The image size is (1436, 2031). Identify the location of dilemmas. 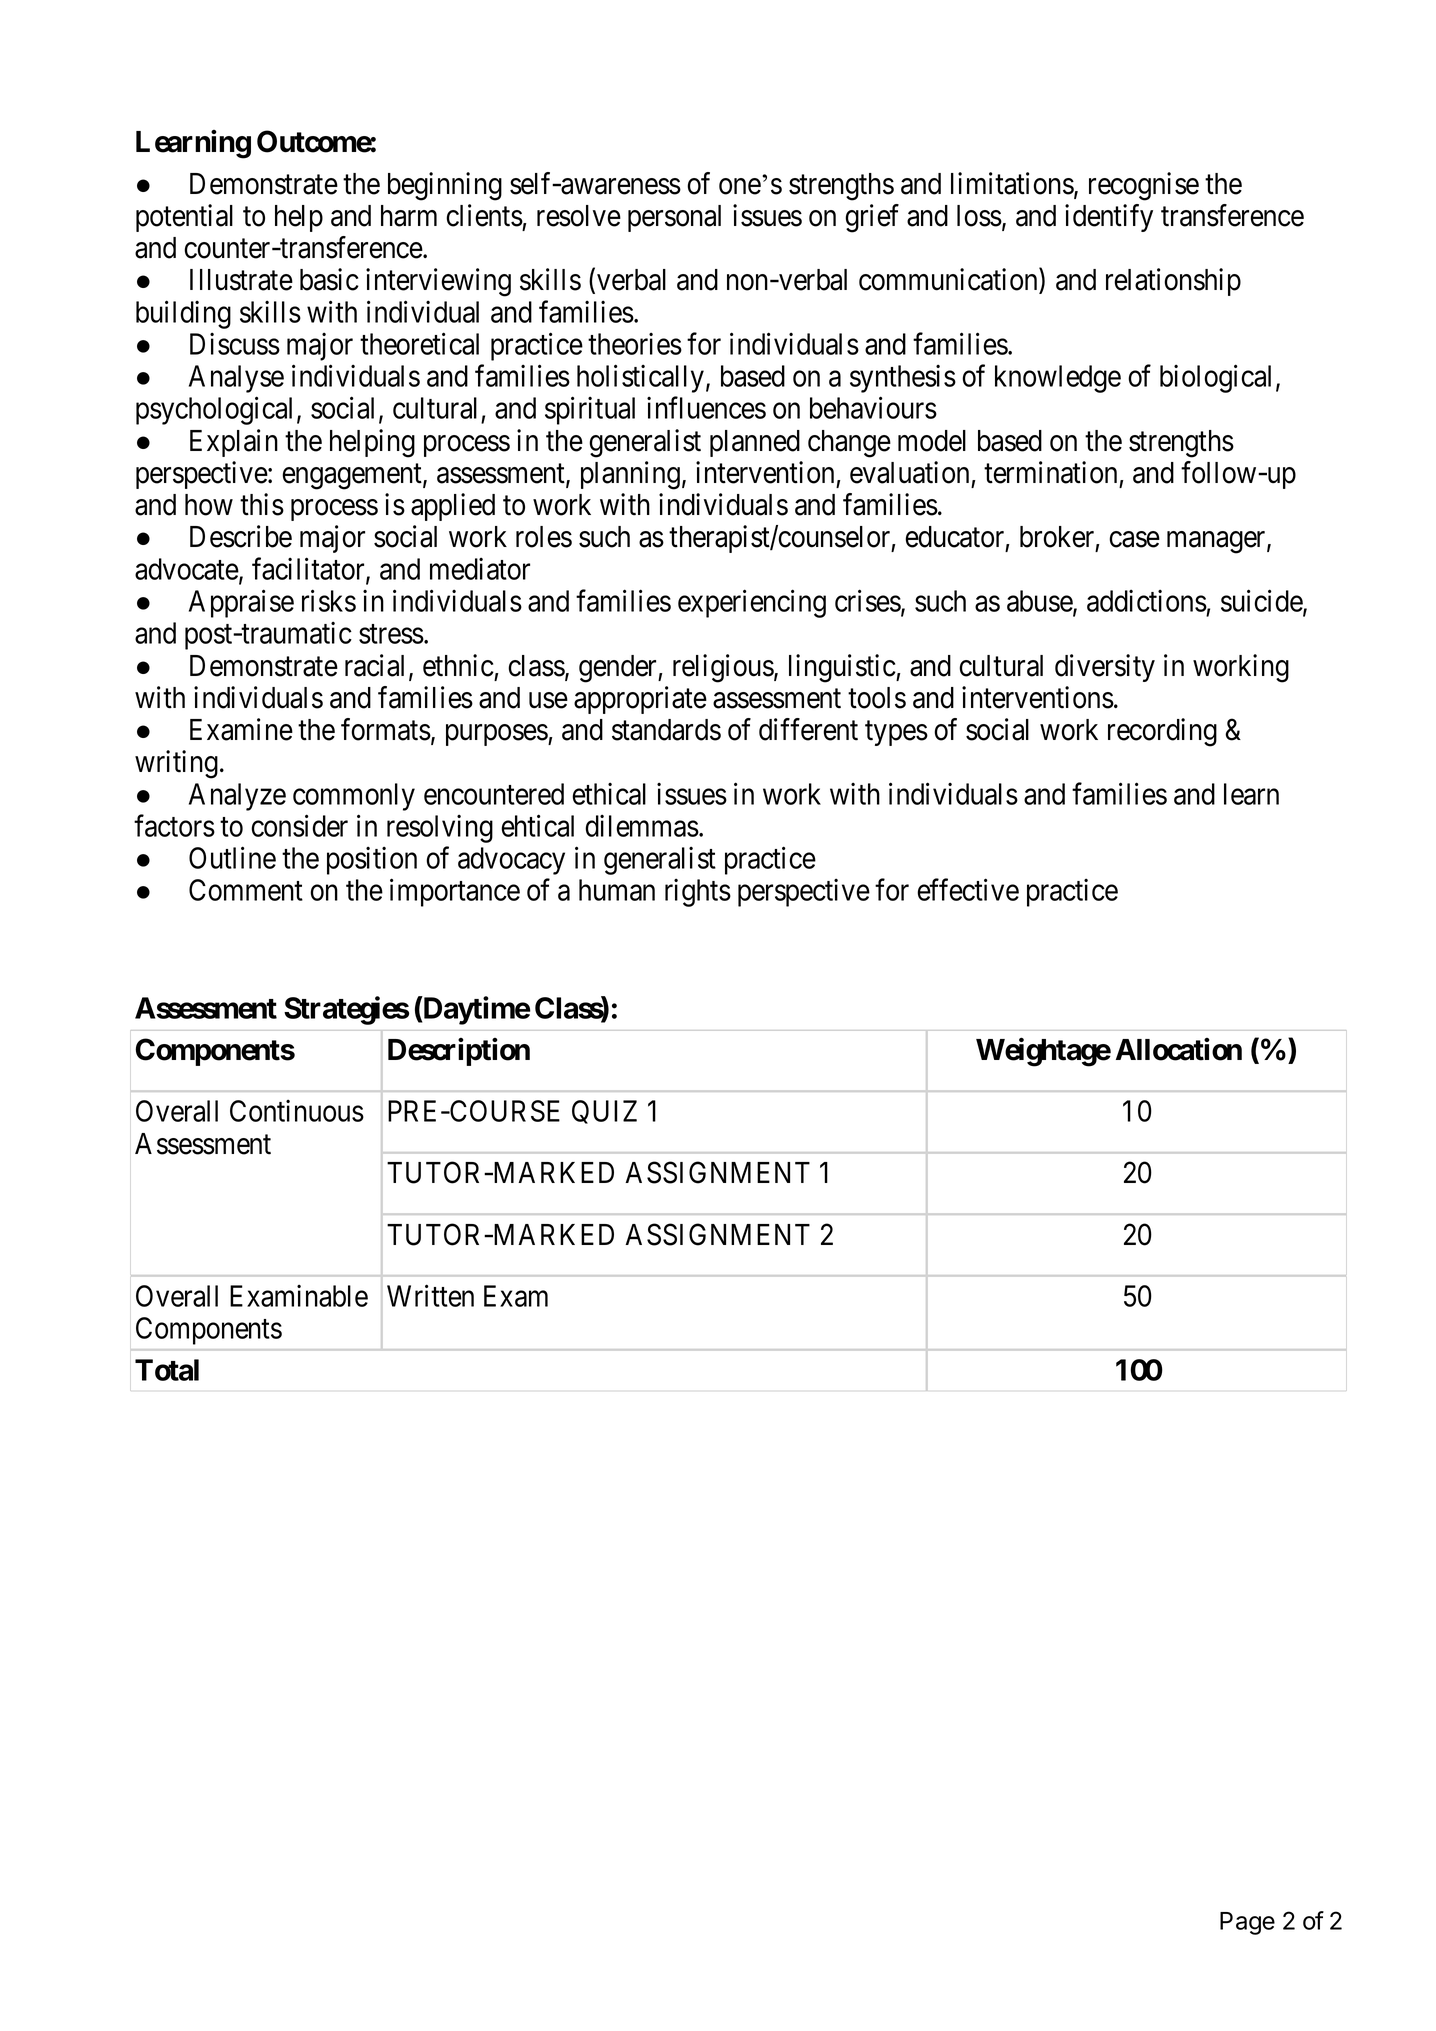
(642, 825).
